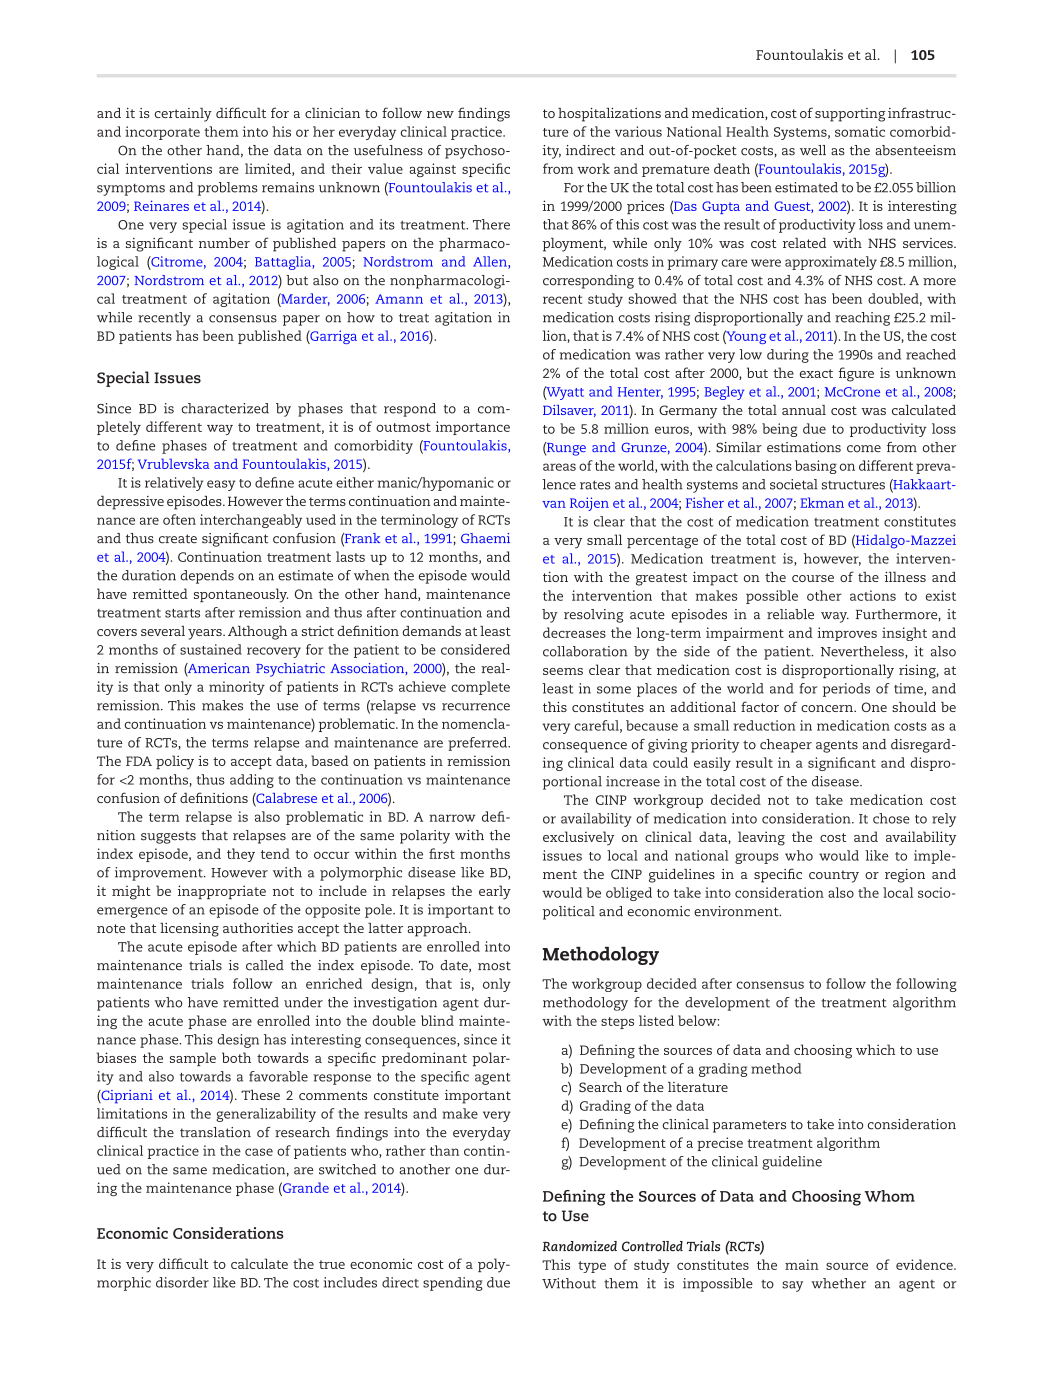  What do you see at coordinates (846, 690) in the document?
I see `periods` at bounding box center [846, 690].
